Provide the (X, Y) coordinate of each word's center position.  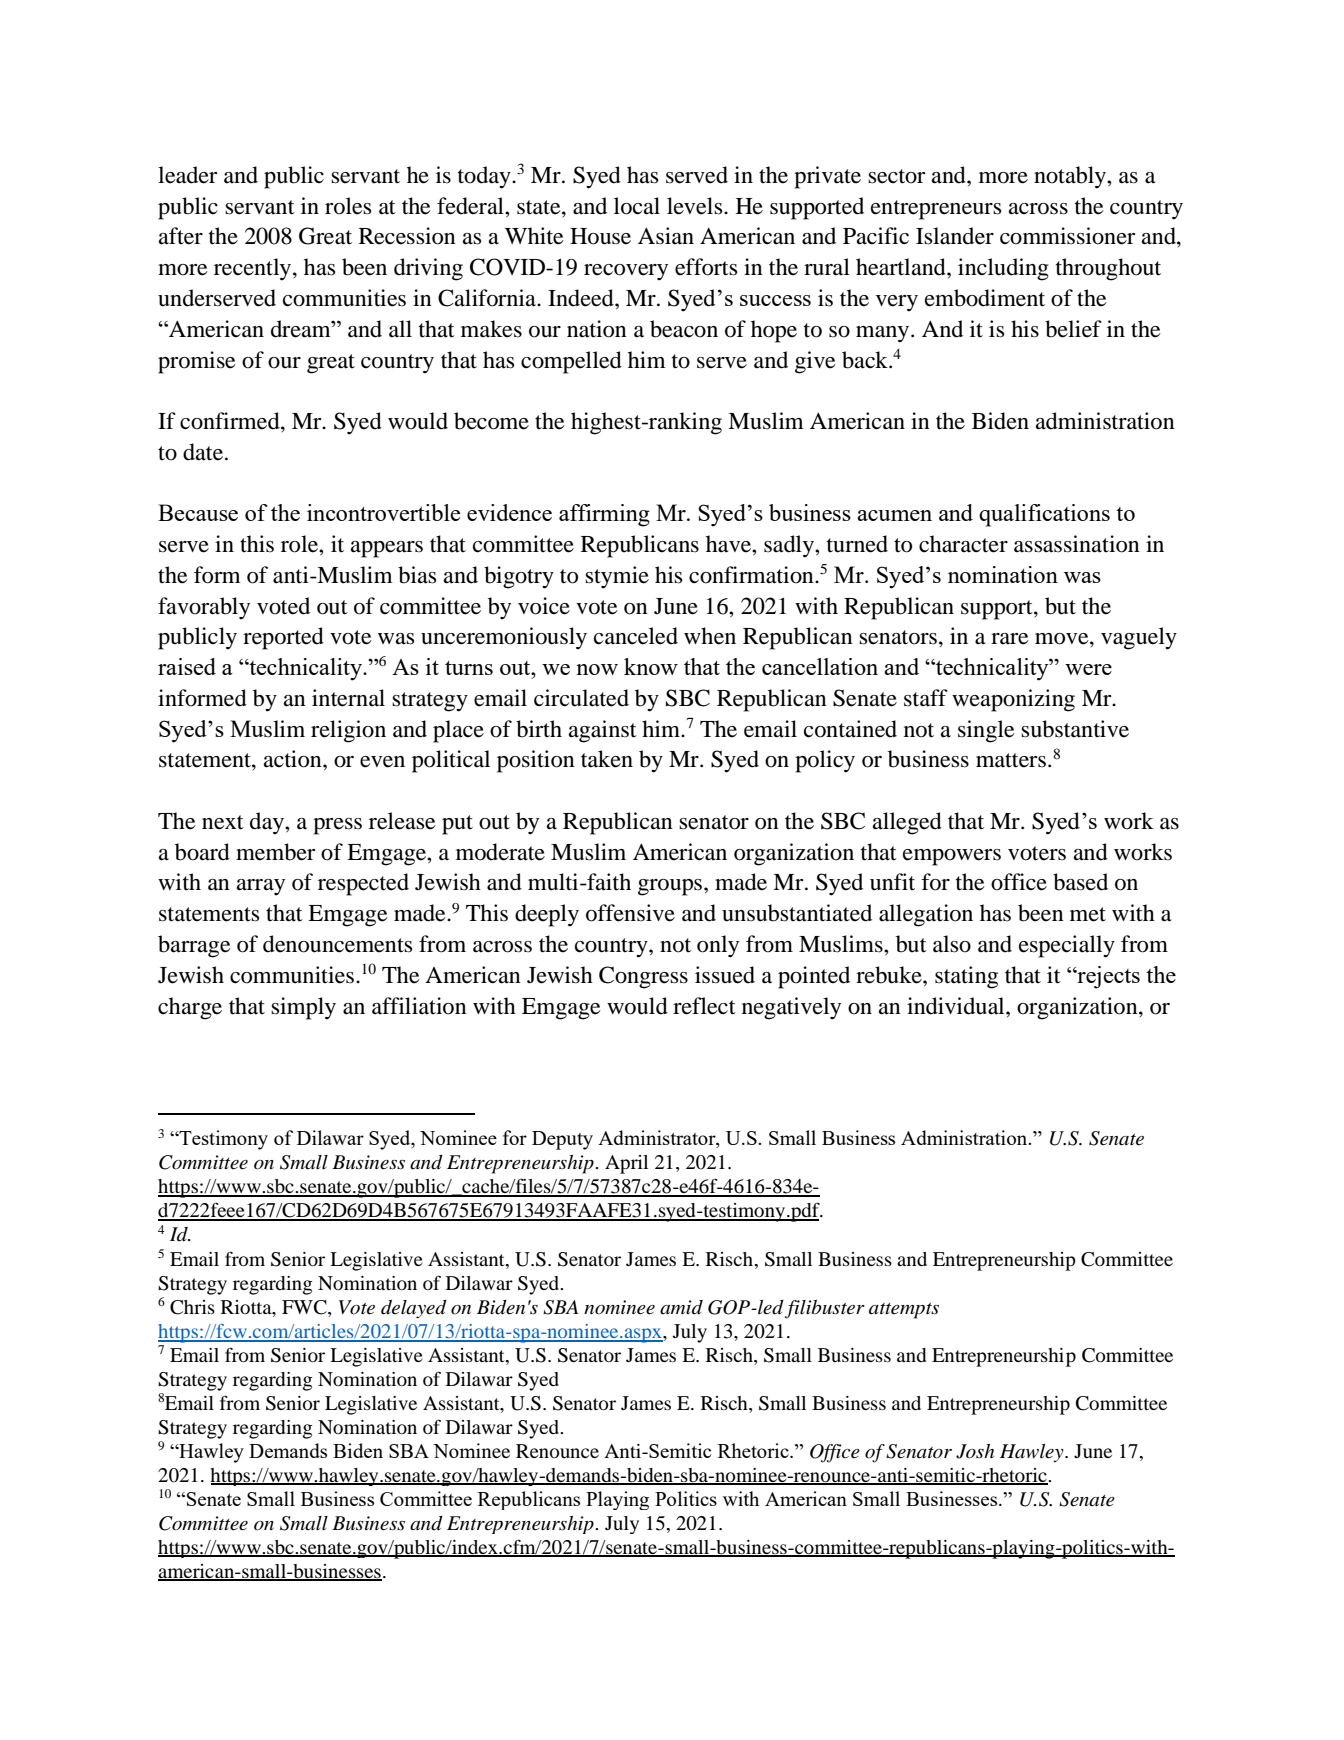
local (637, 206)
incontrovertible (383, 512)
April (626, 1164)
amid (681, 1307)
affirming (604, 515)
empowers (952, 857)
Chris (192, 1307)
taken (607, 759)
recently (254, 269)
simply (303, 1008)
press (337, 826)
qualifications (1044, 515)
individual (957, 1006)
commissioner (1067, 236)
